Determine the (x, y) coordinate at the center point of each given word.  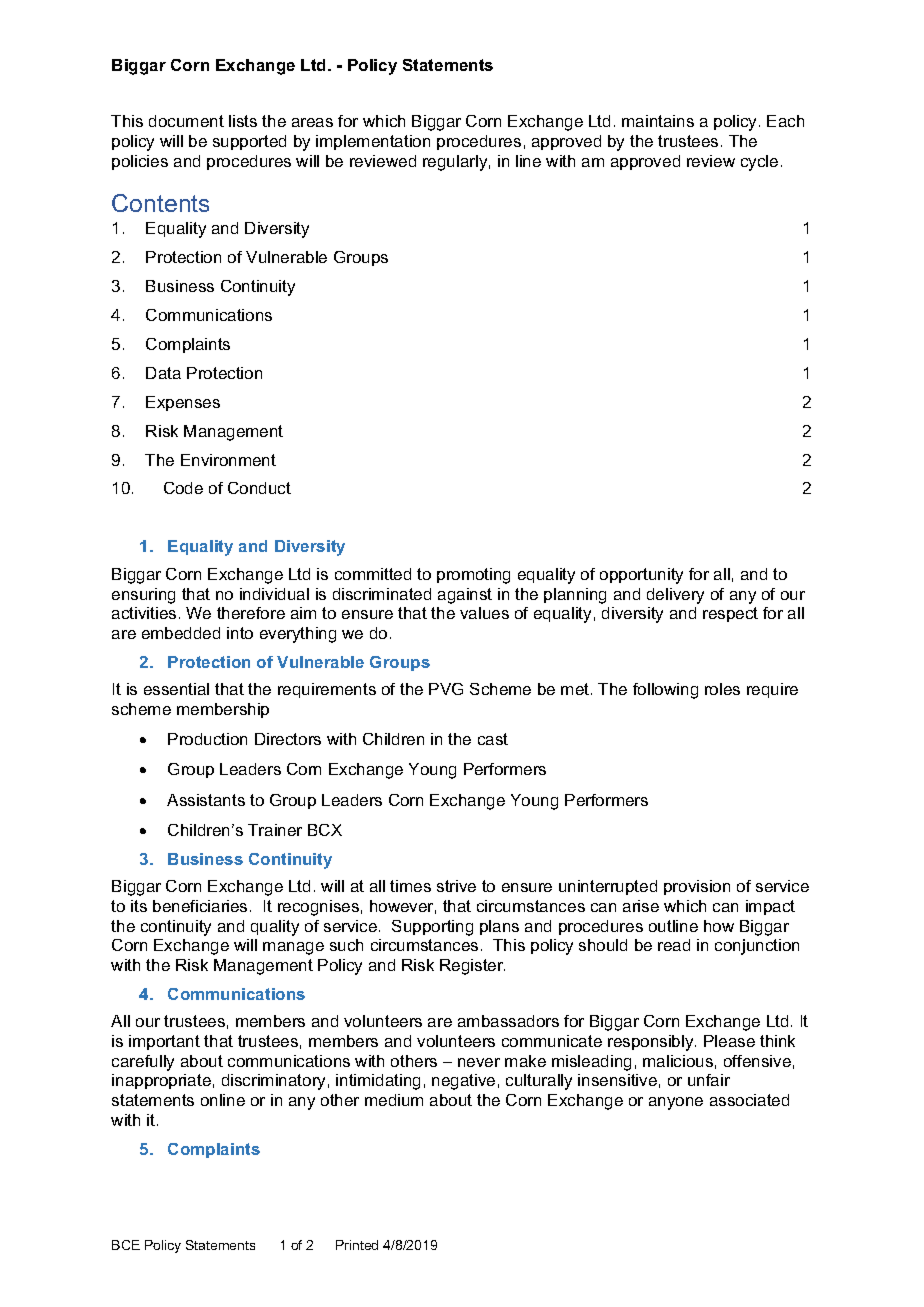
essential (176, 689)
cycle (759, 163)
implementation (373, 142)
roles (722, 689)
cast (493, 739)
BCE (126, 1245)
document (186, 121)
